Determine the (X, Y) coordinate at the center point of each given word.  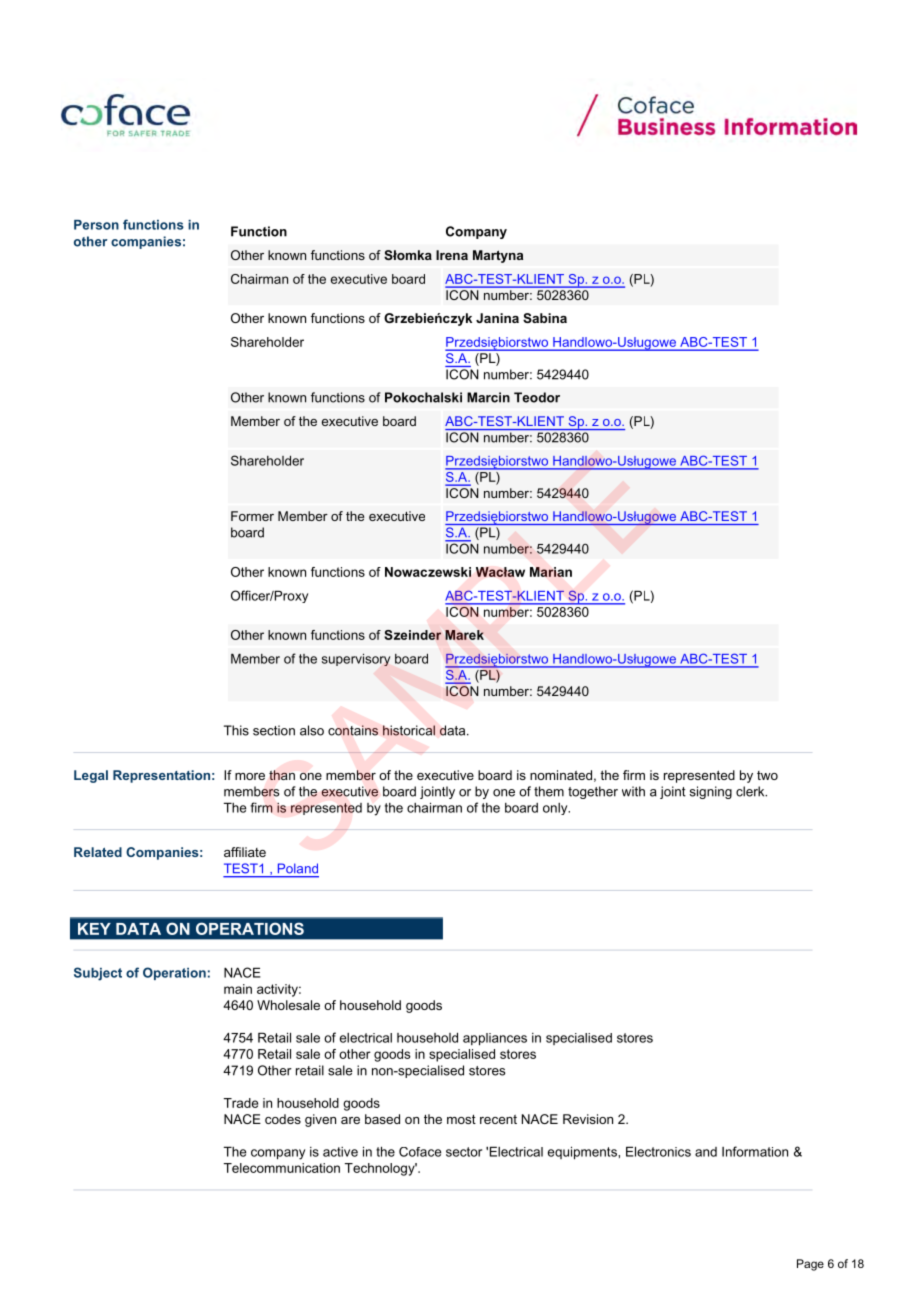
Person (96, 225)
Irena (452, 255)
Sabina (545, 318)
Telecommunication (281, 1168)
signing (711, 792)
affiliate (245, 852)
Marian (551, 572)
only (556, 809)
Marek (464, 635)
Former (252, 516)
